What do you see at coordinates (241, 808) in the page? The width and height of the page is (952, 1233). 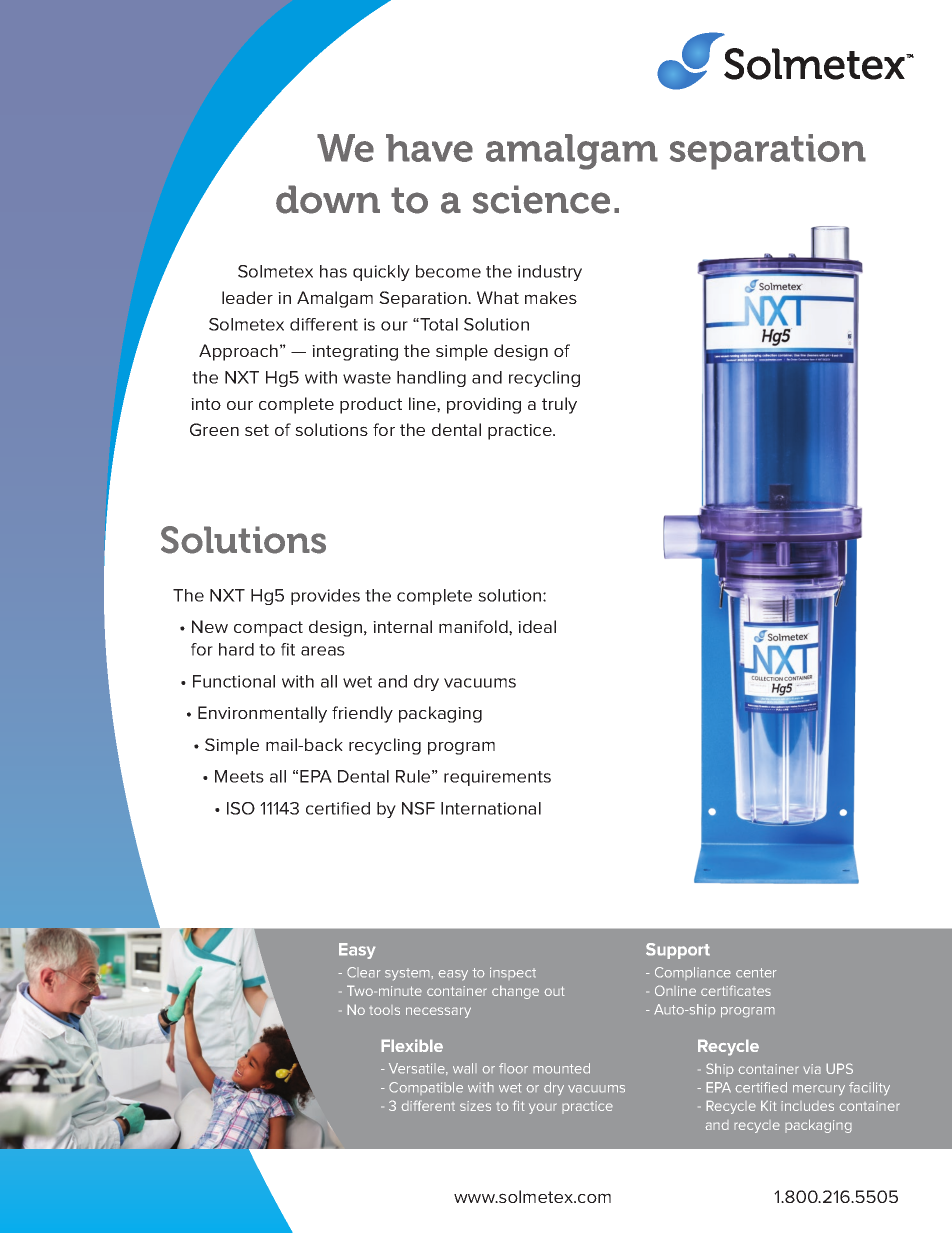 I see `ISO` at bounding box center [241, 808].
